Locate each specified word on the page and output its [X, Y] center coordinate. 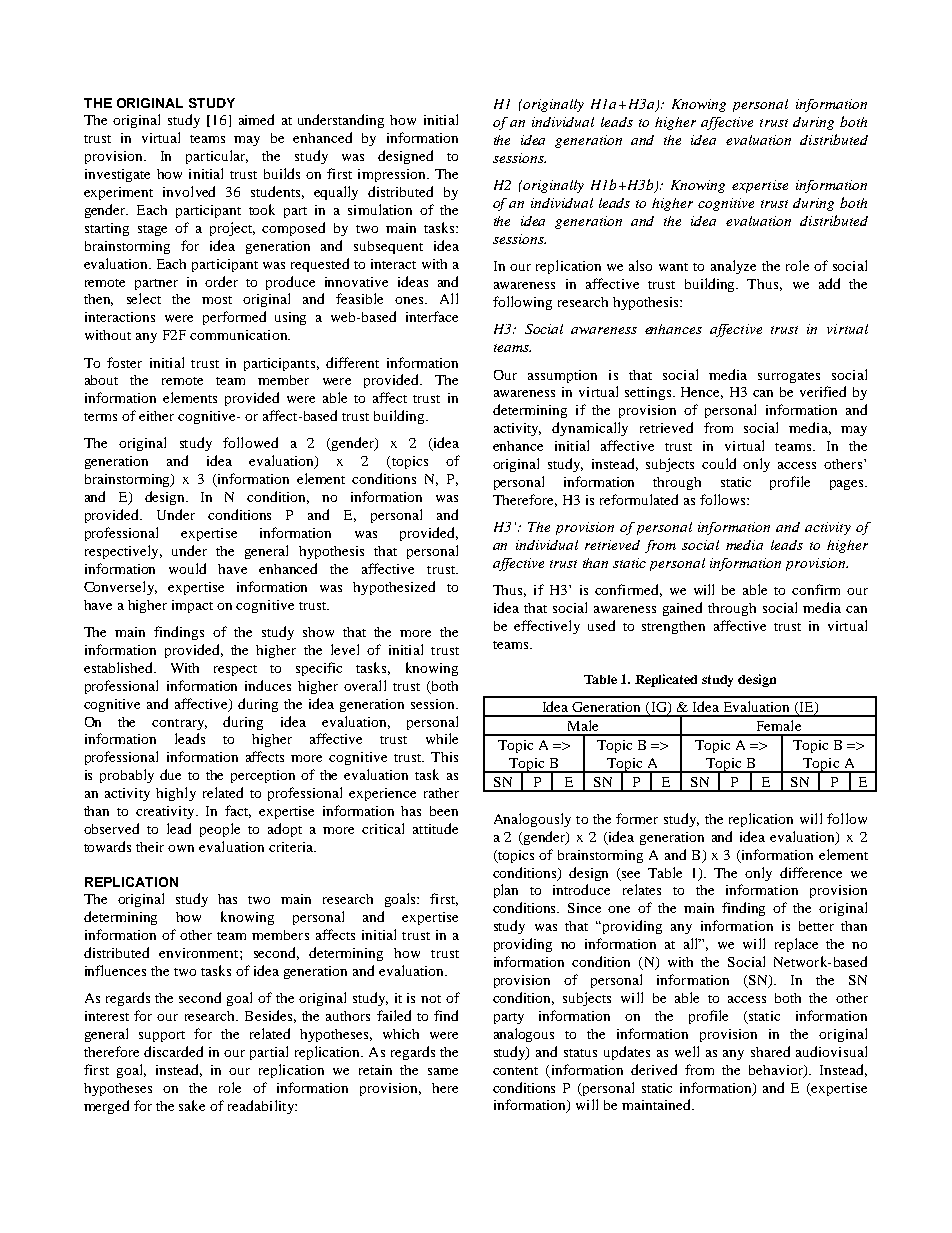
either [156, 416]
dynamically [590, 429]
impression [393, 175]
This [444, 757]
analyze [733, 267]
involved [189, 191]
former [637, 818]
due [170, 774]
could [719, 463]
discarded [173, 1051]
